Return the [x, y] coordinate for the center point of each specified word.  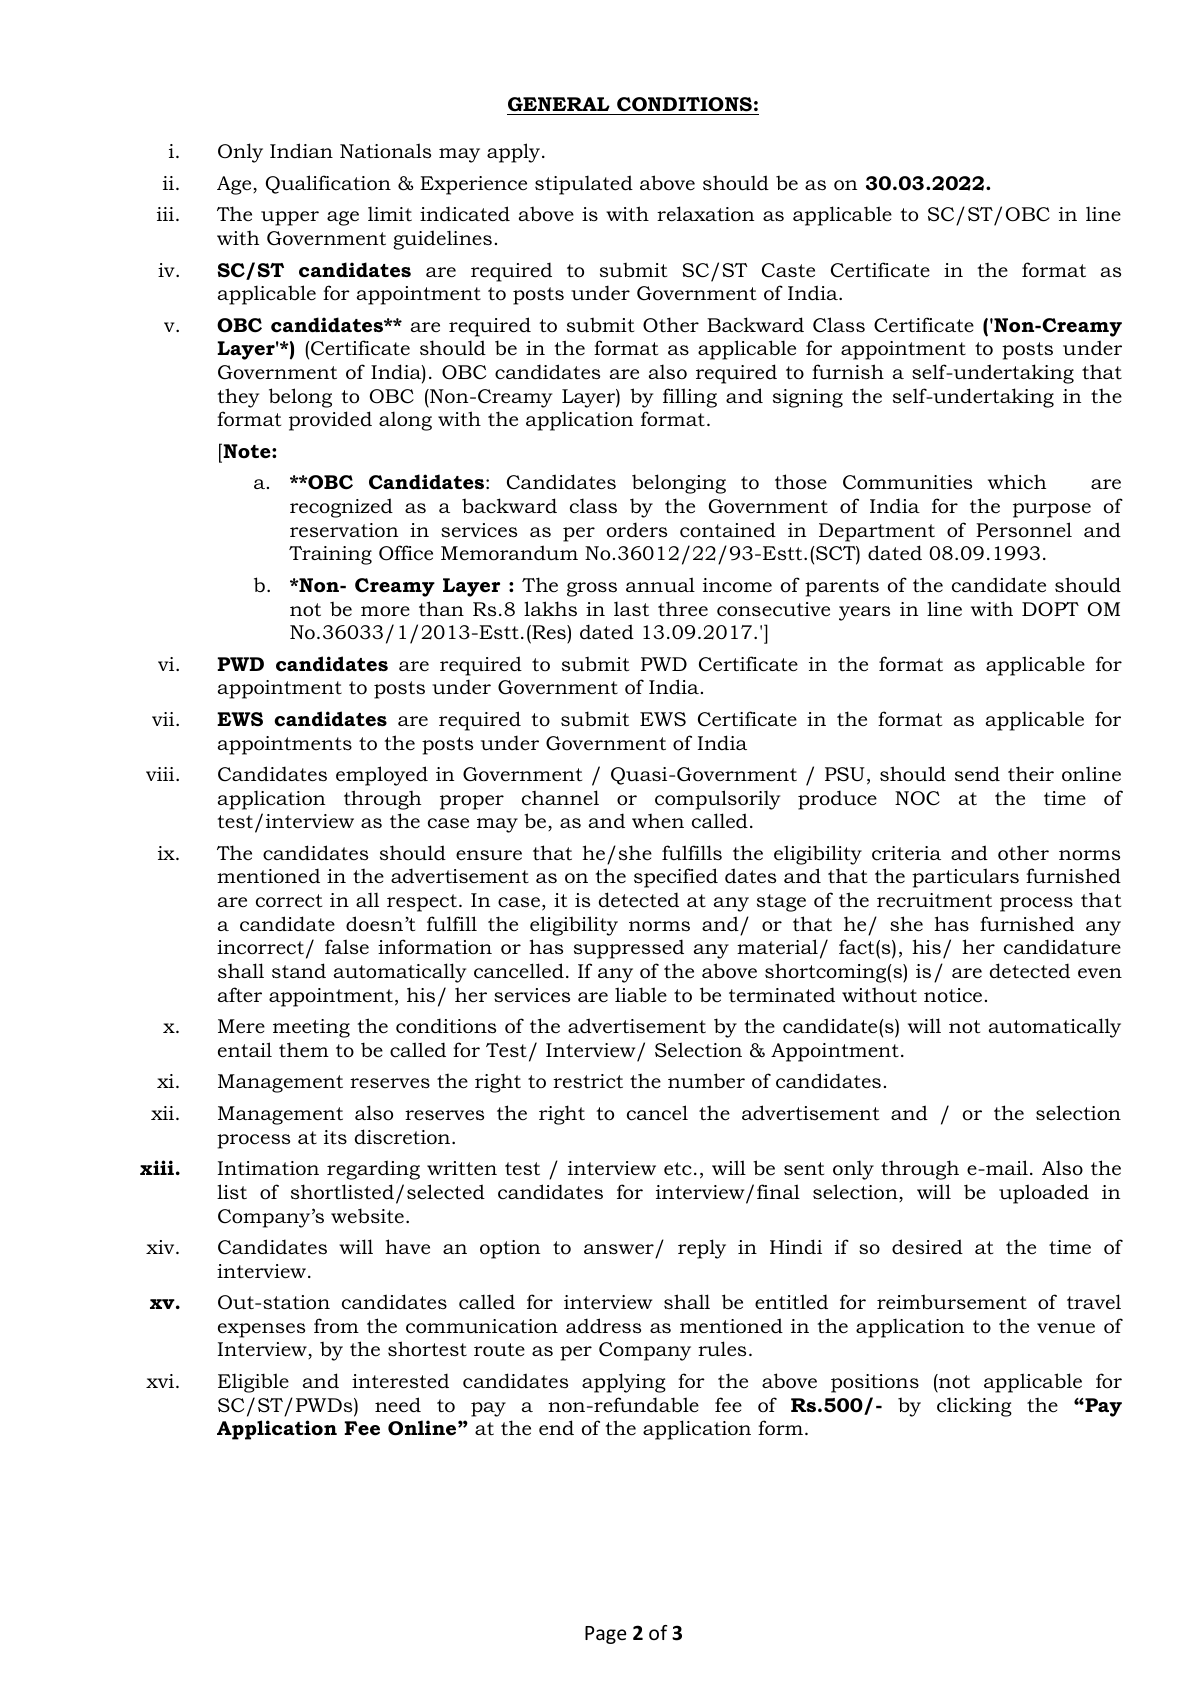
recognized [341, 508]
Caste [788, 270]
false [347, 947]
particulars [965, 878]
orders [637, 530]
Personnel [1024, 530]
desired [927, 1247]
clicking [974, 1407]
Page [605, 1635]
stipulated [584, 185]
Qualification [328, 184]
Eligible [253, 1383]
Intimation [268, 1168]
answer [619, 1249]
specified [676, 878]
